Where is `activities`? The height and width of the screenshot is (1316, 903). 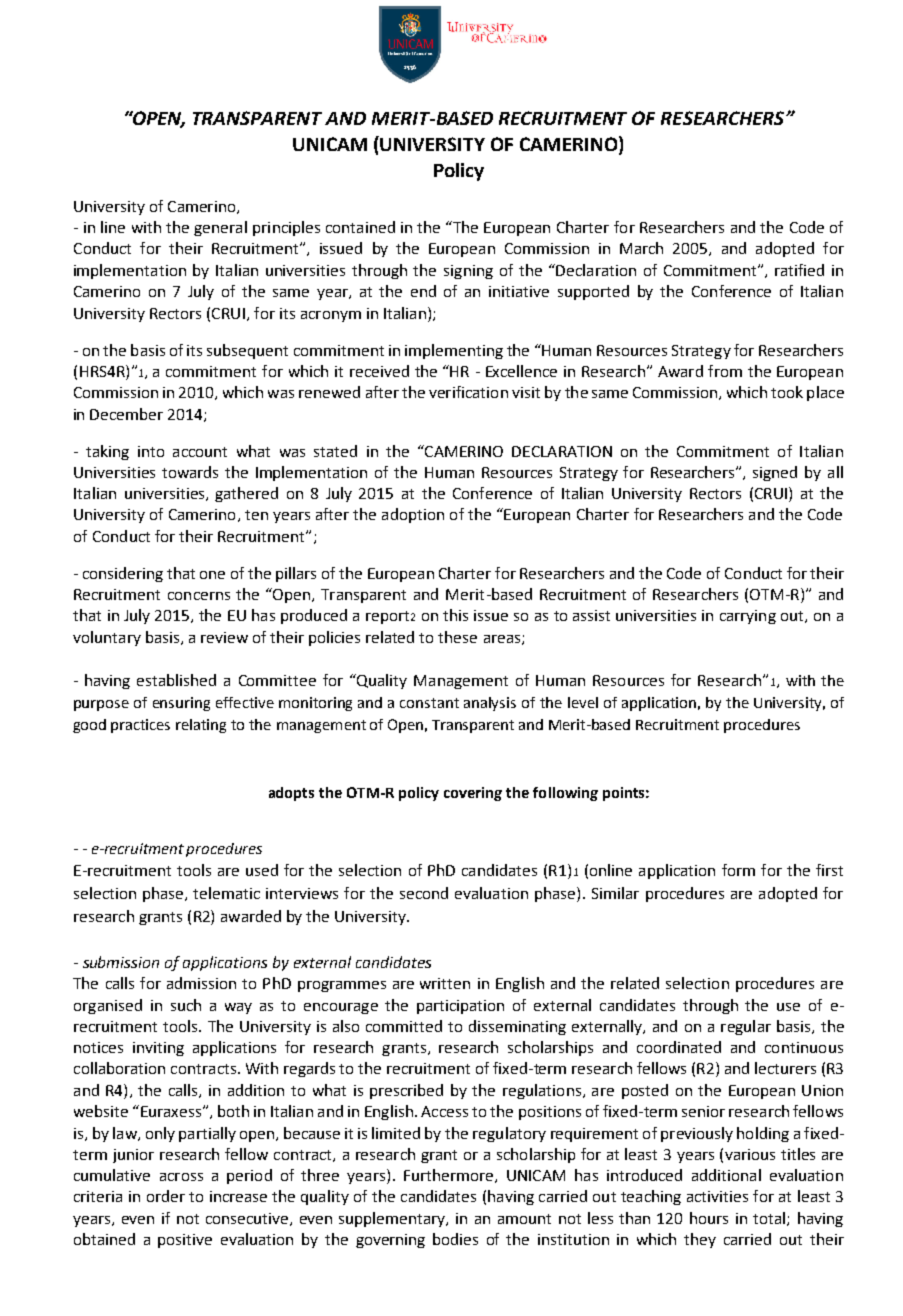
activities is located at coordinates (717, 1196).
